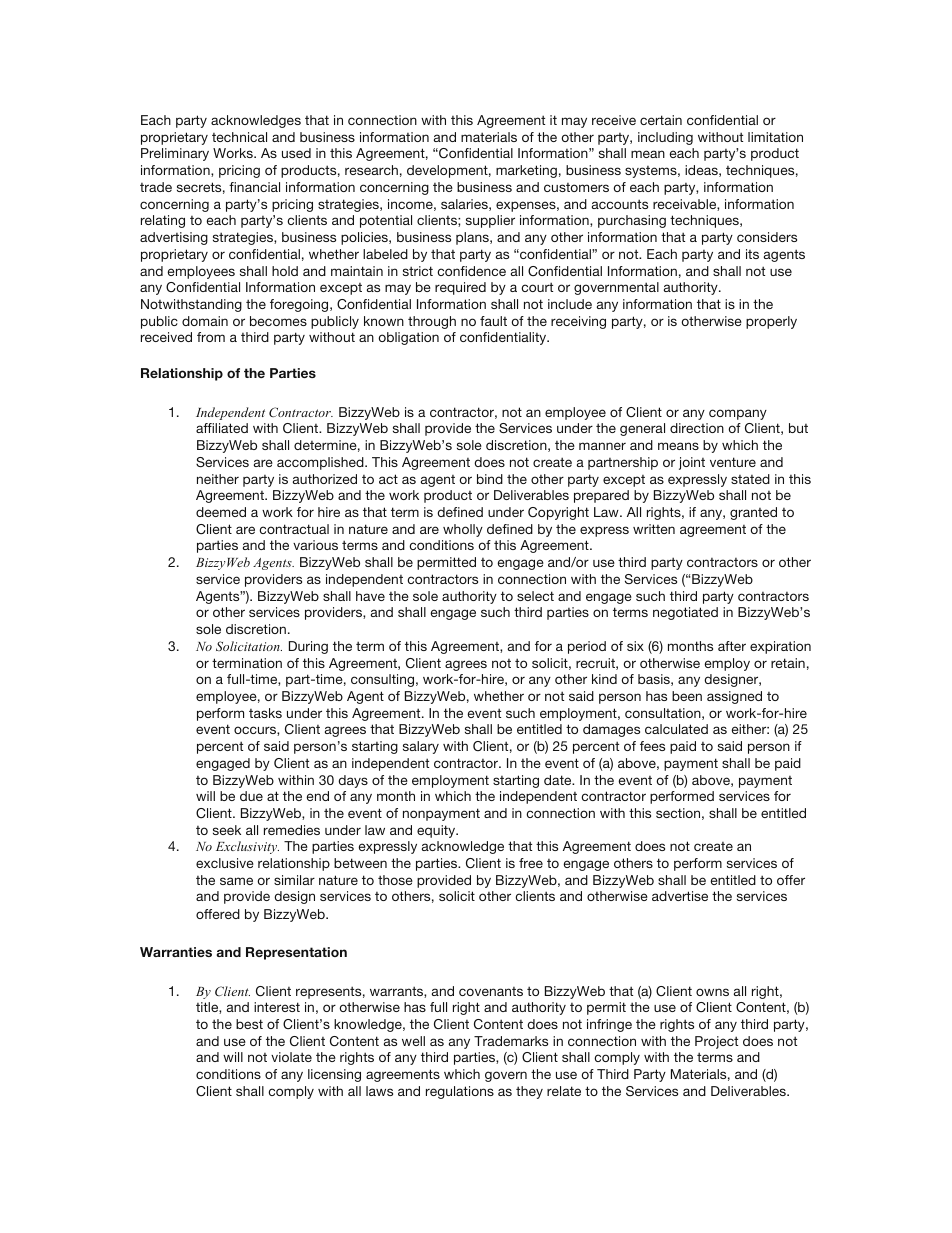 The image size is (952, 1233). I want to click on salary, so click(421, 747).
